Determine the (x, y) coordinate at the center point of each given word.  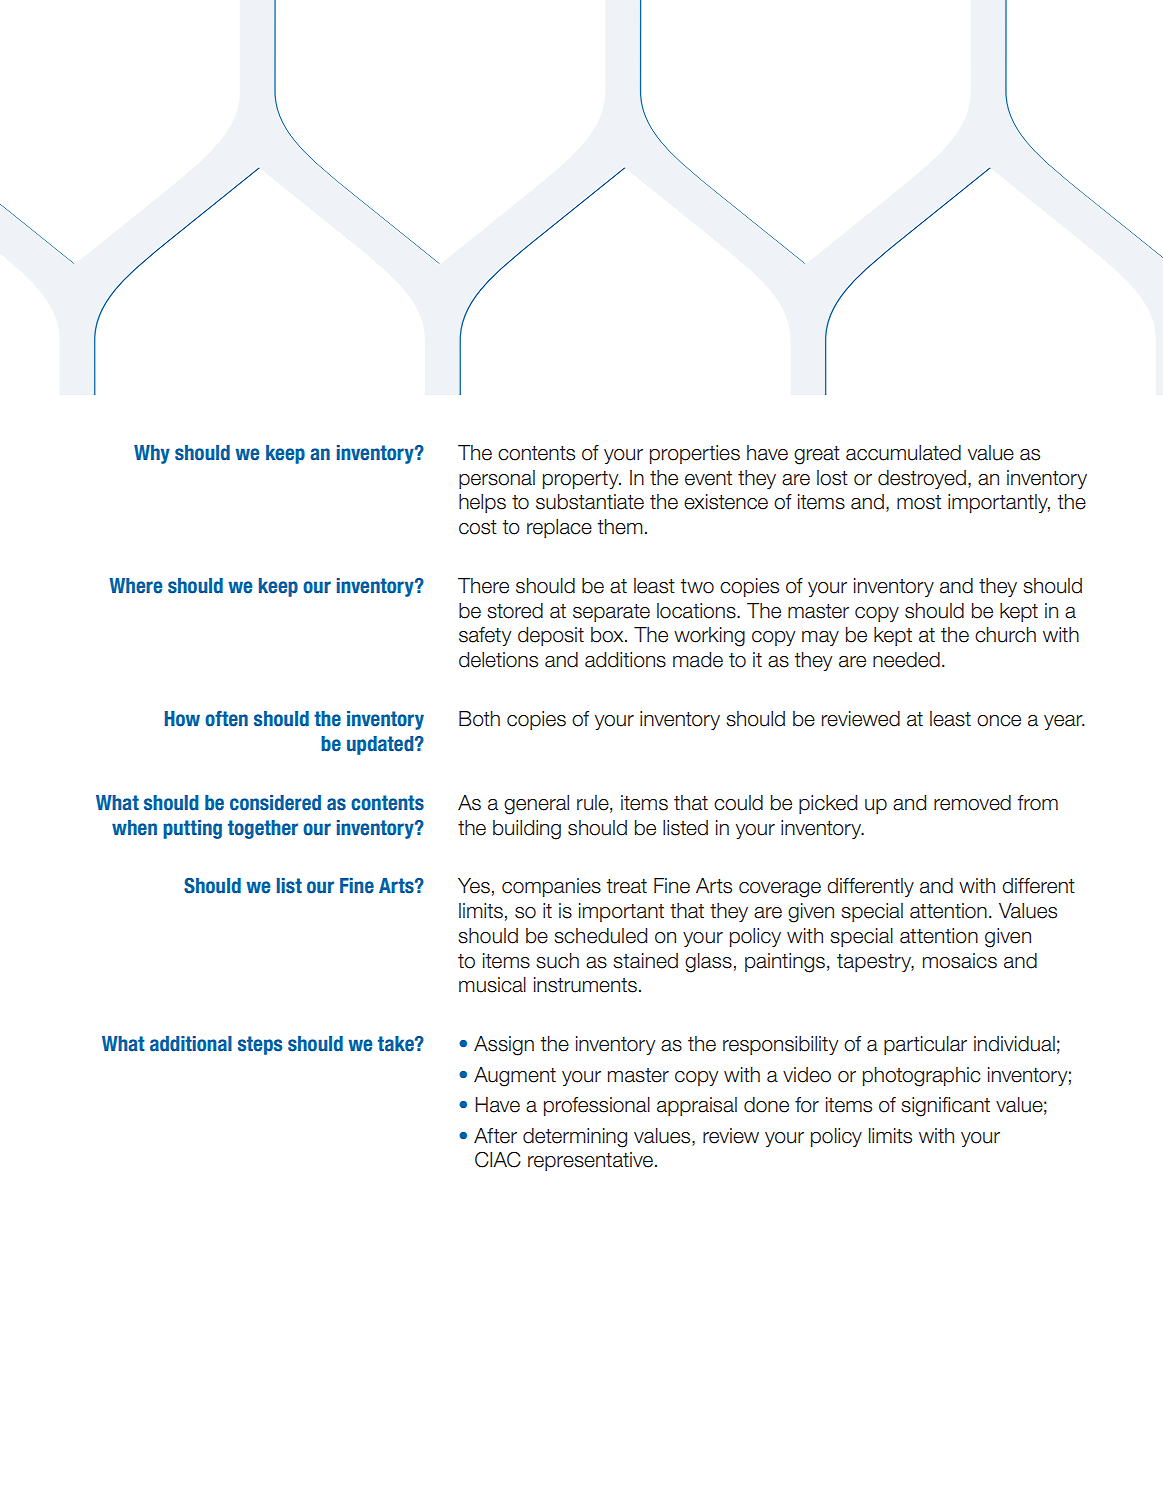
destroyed (922, 479)
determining (575, 1138)
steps (260, 1045)
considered (275, 803)
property (582, 480)
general (536, 805)
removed (972, 803)
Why (152, 454)
